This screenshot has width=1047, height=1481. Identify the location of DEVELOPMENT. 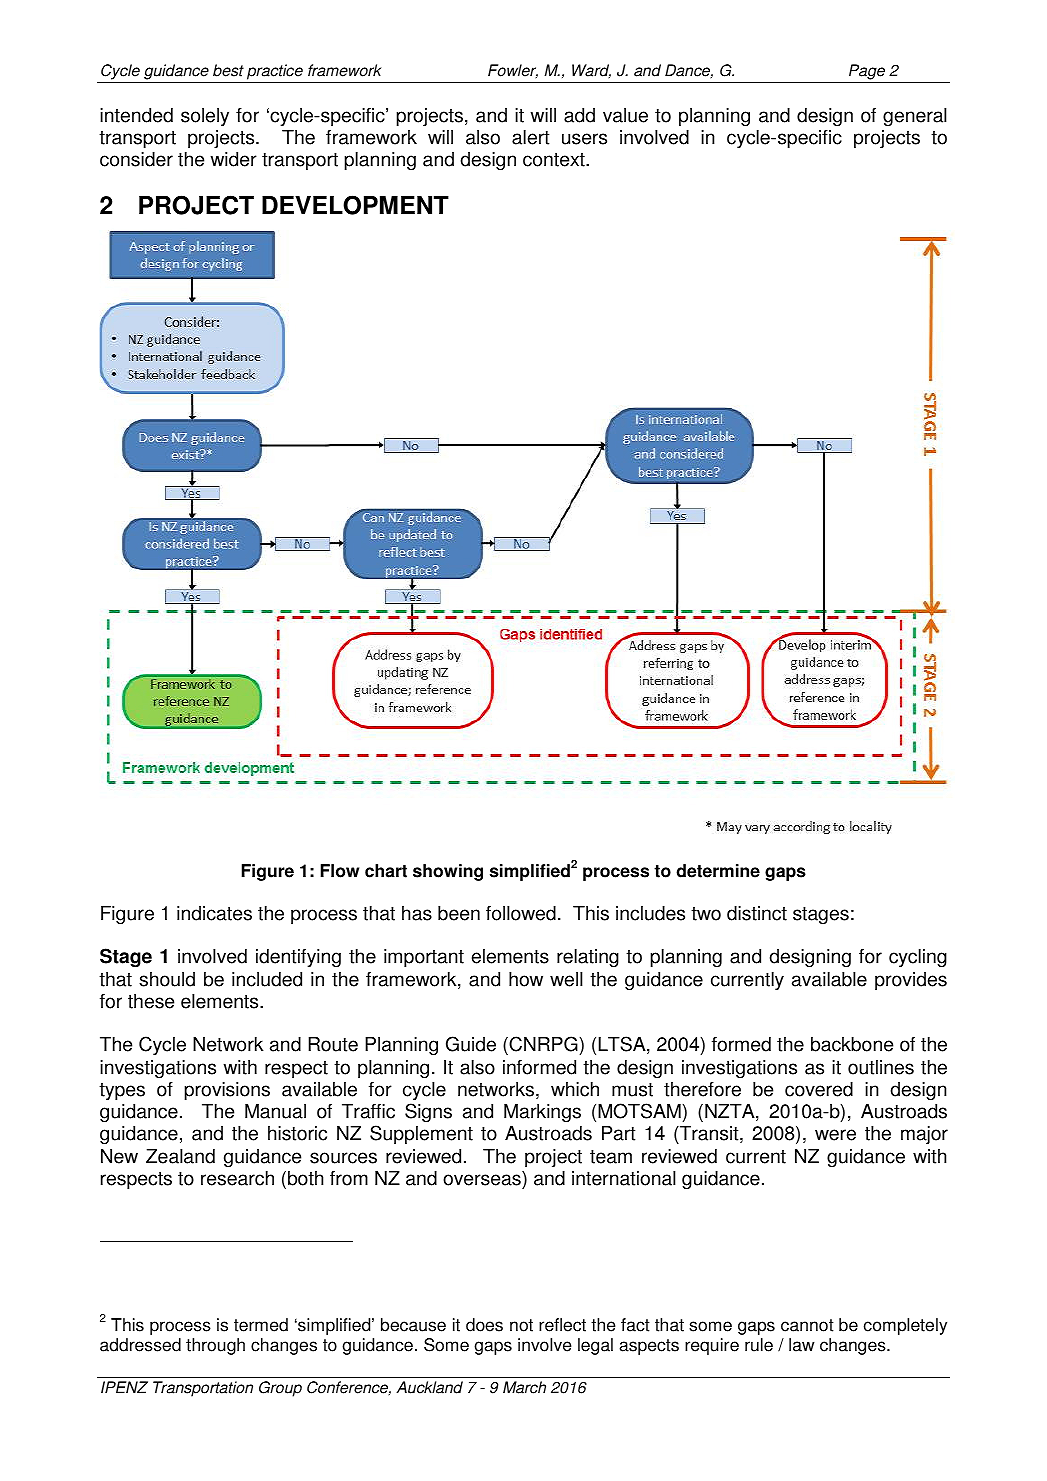
(355, 205).
